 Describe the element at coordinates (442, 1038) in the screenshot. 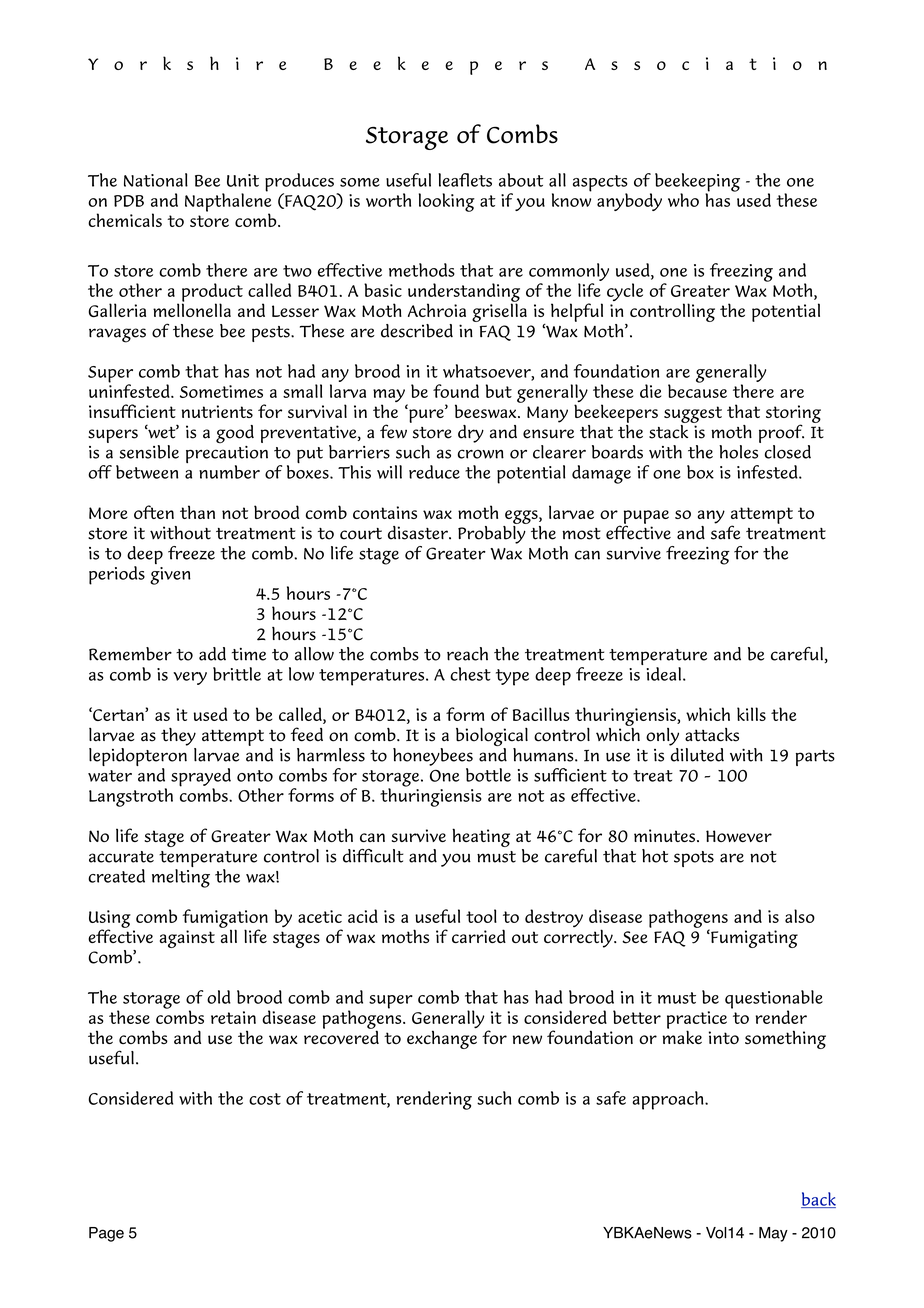

I see `exchange` at that location.
